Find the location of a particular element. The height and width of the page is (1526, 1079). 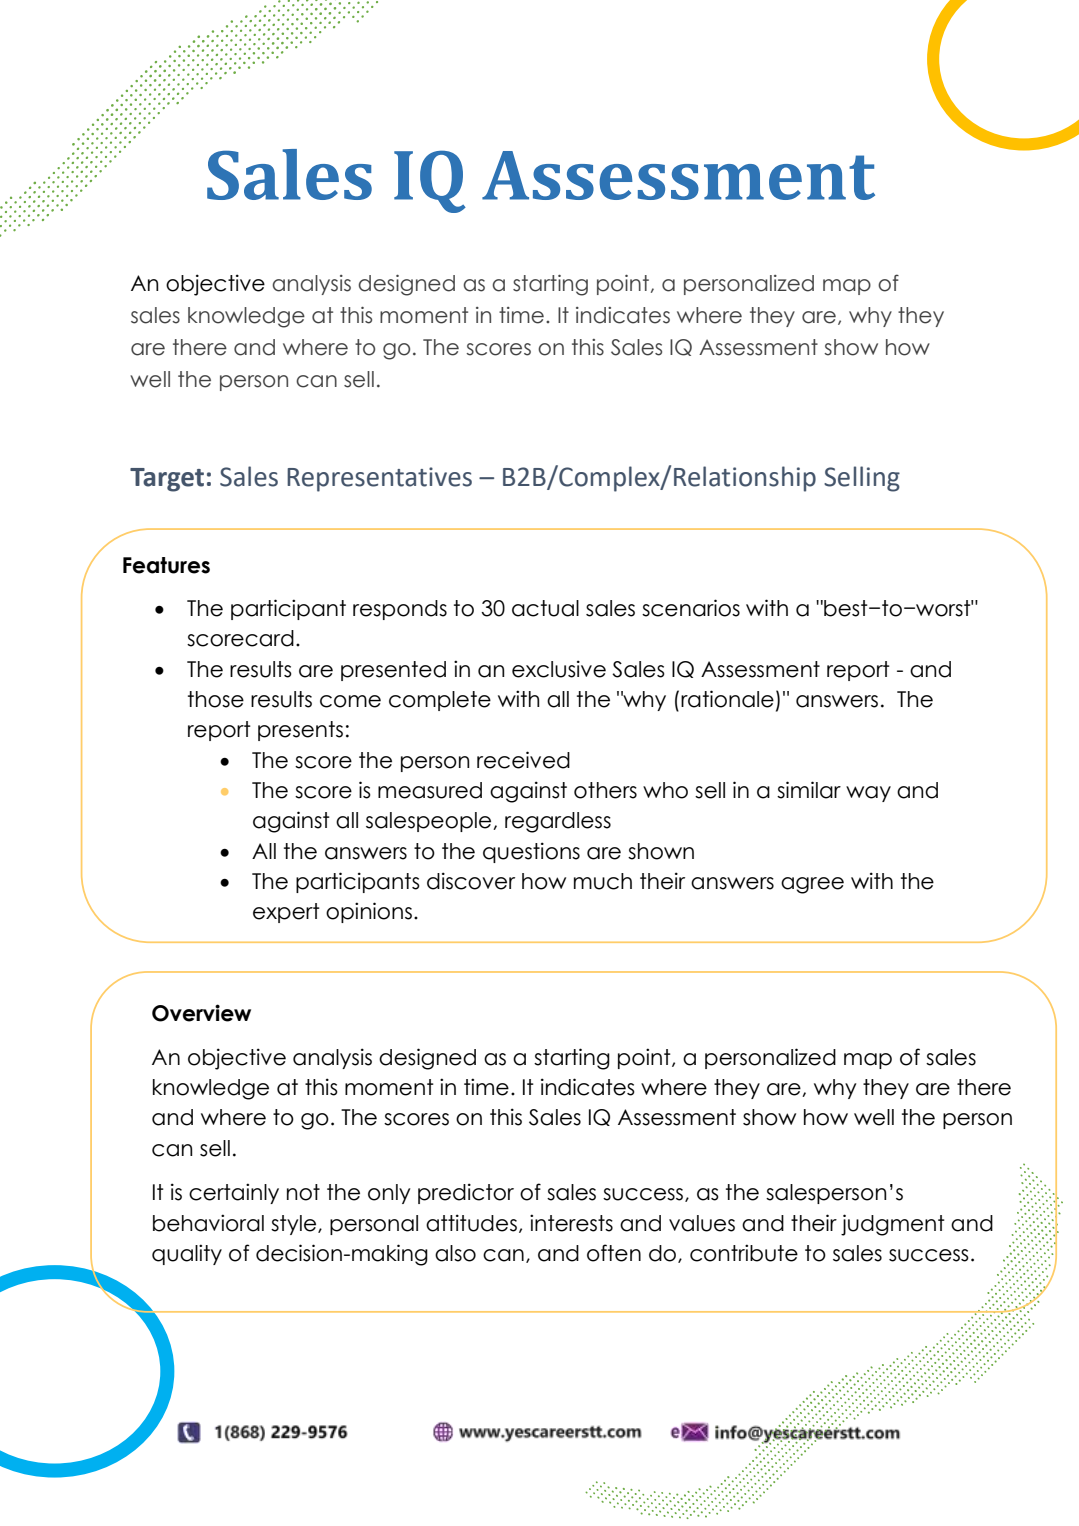

interests is located at coordinates (571, 1223).
